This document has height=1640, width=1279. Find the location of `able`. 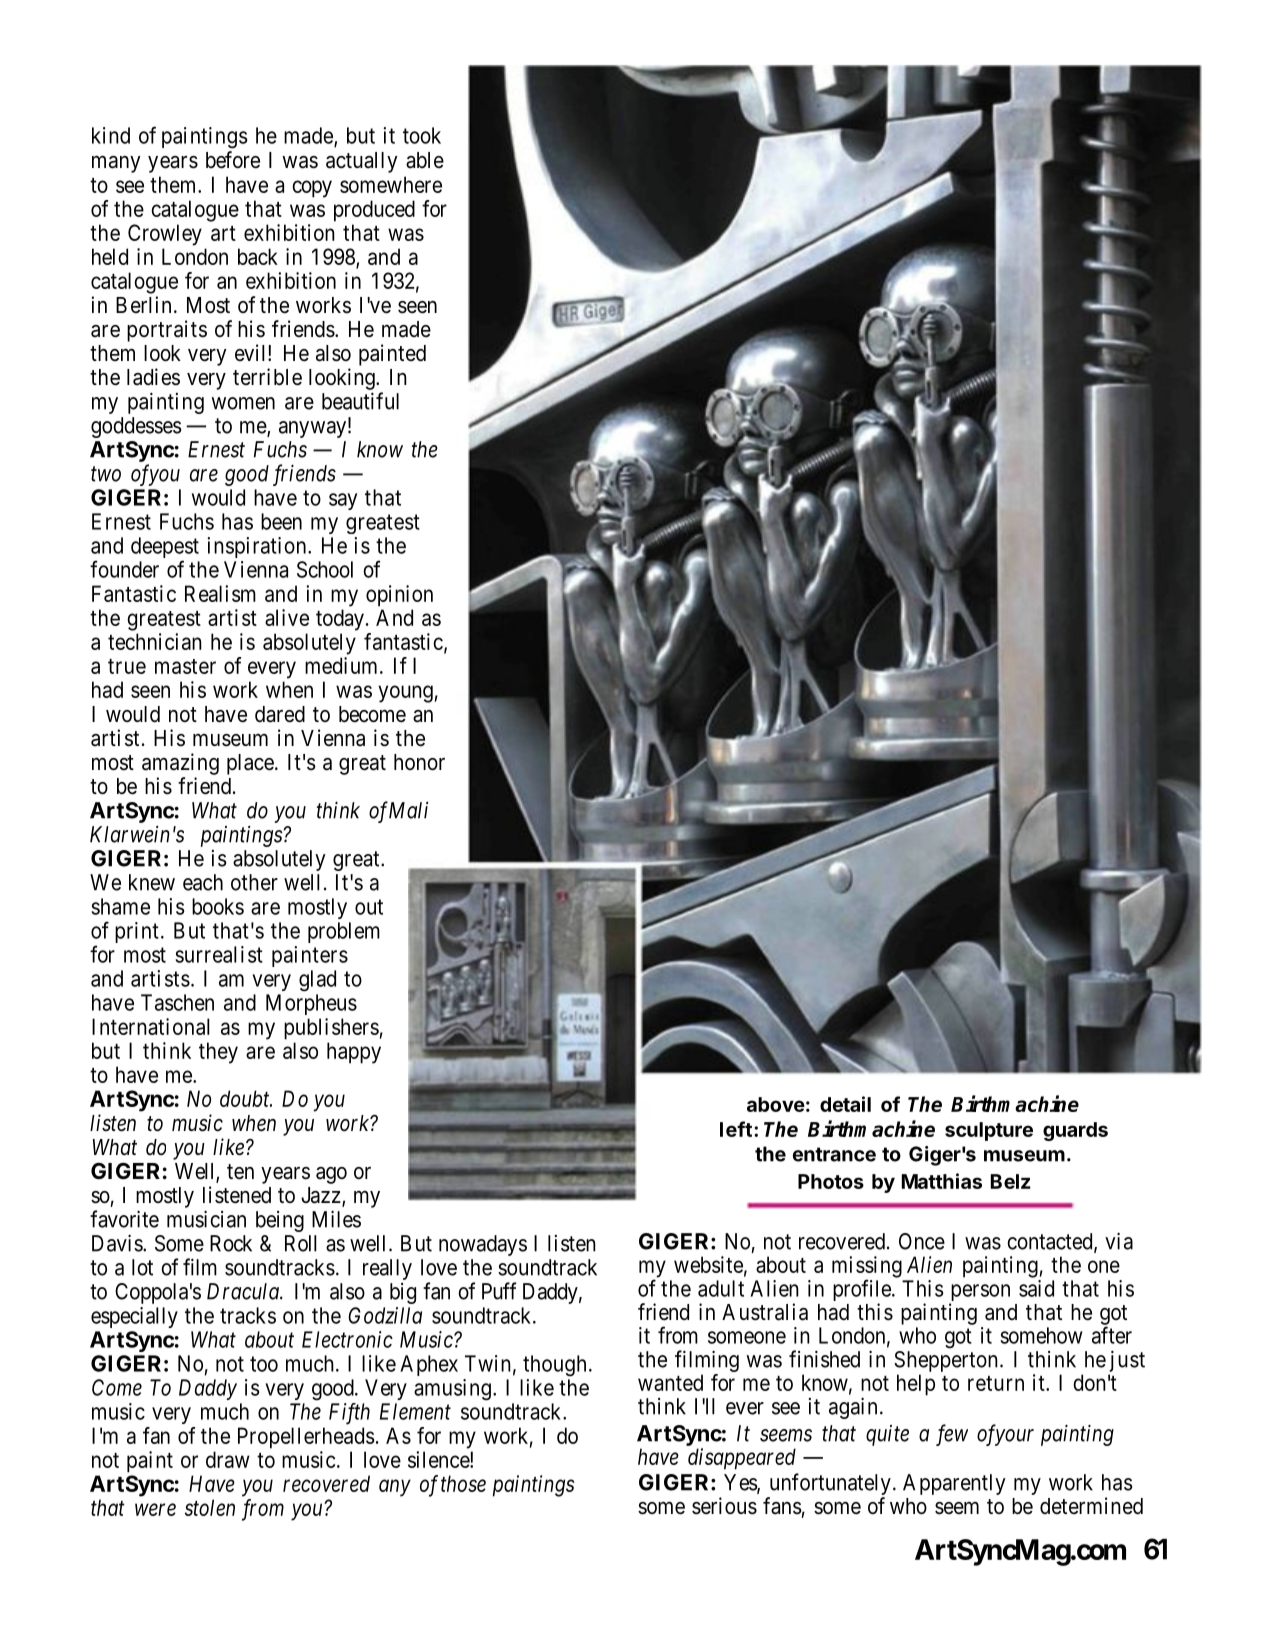

able is located at coordinates (425, 160).
